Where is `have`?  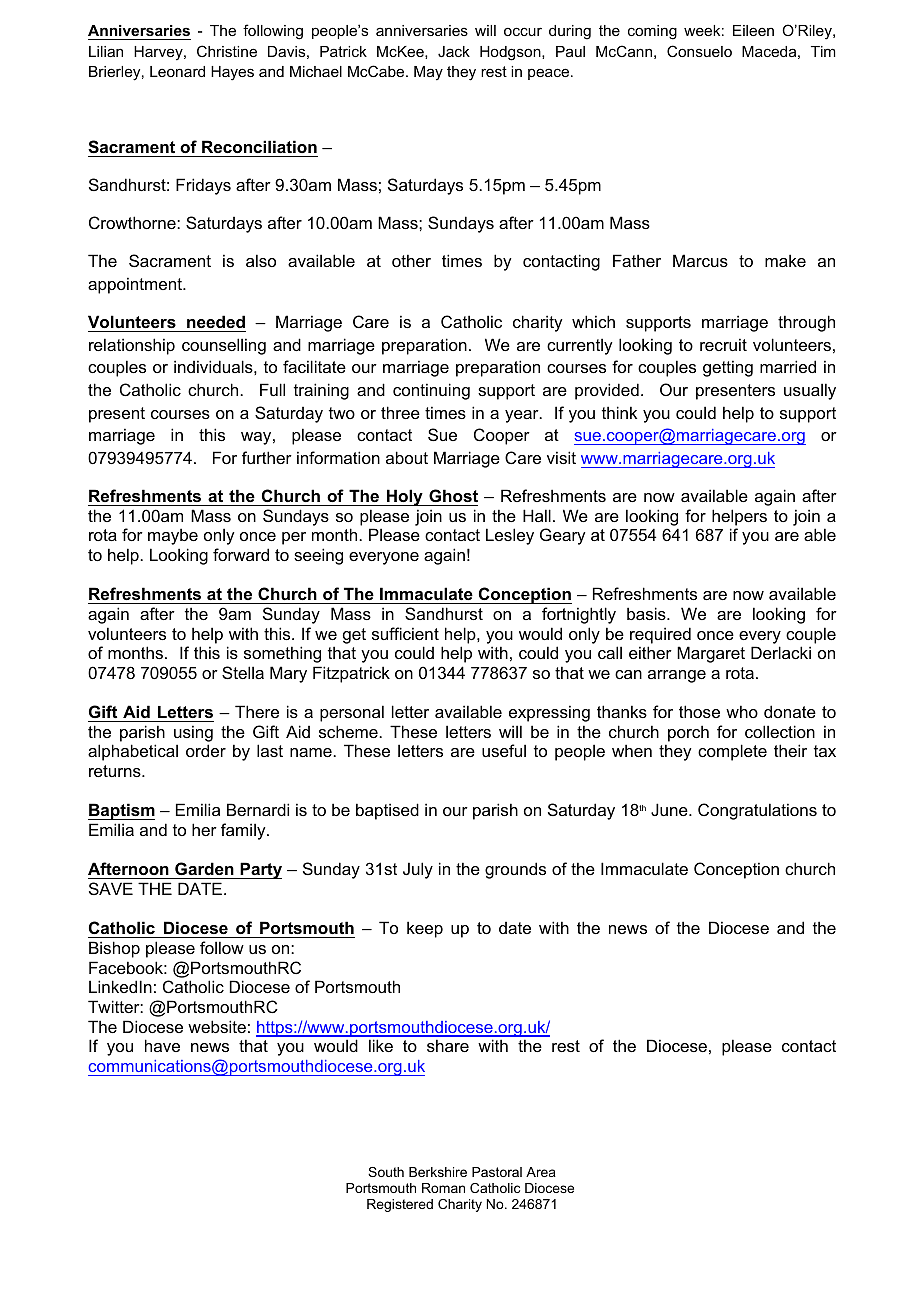
have is located at coordinates (162, 1045).
